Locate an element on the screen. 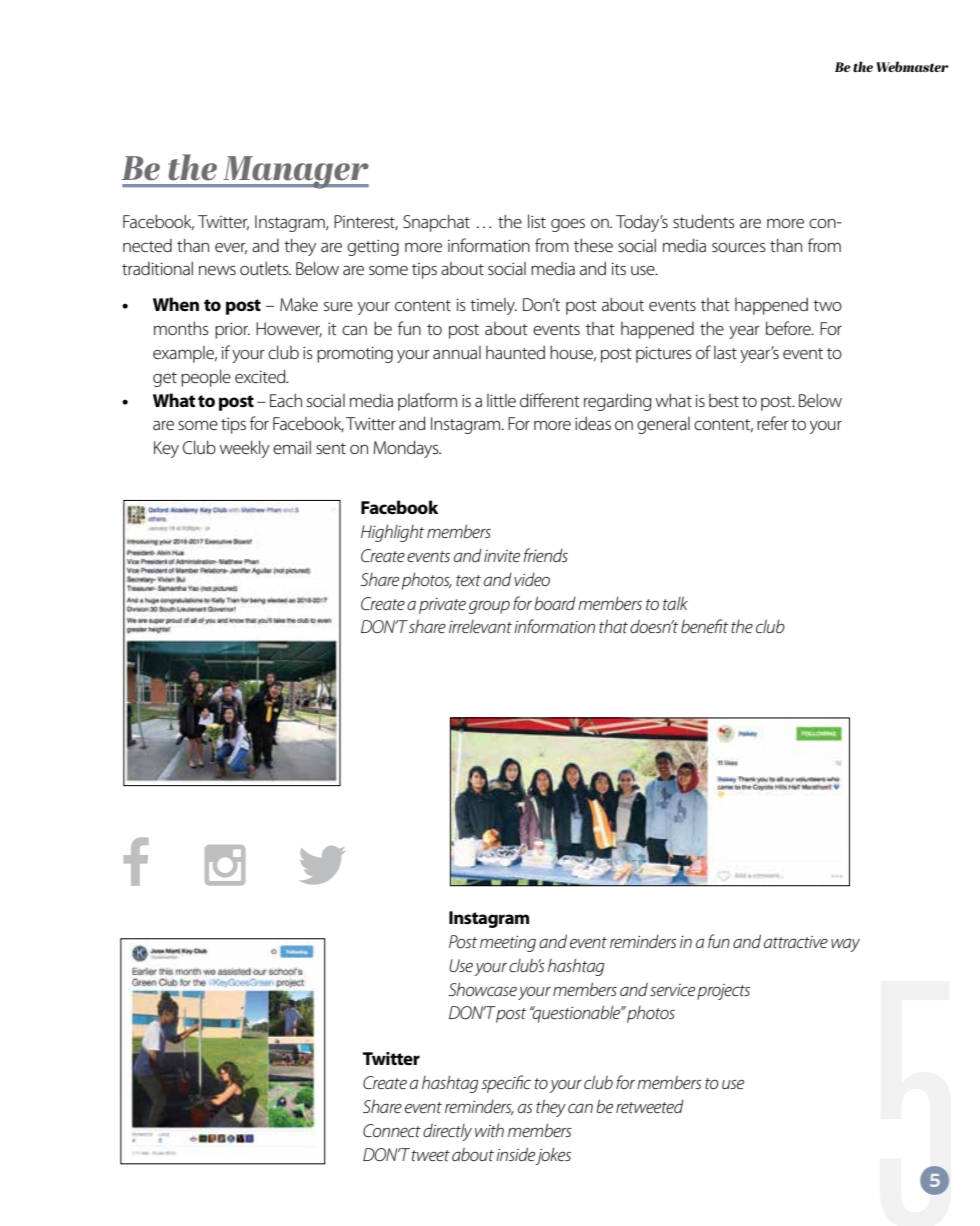  excited is located at coordinates (261, 376).
